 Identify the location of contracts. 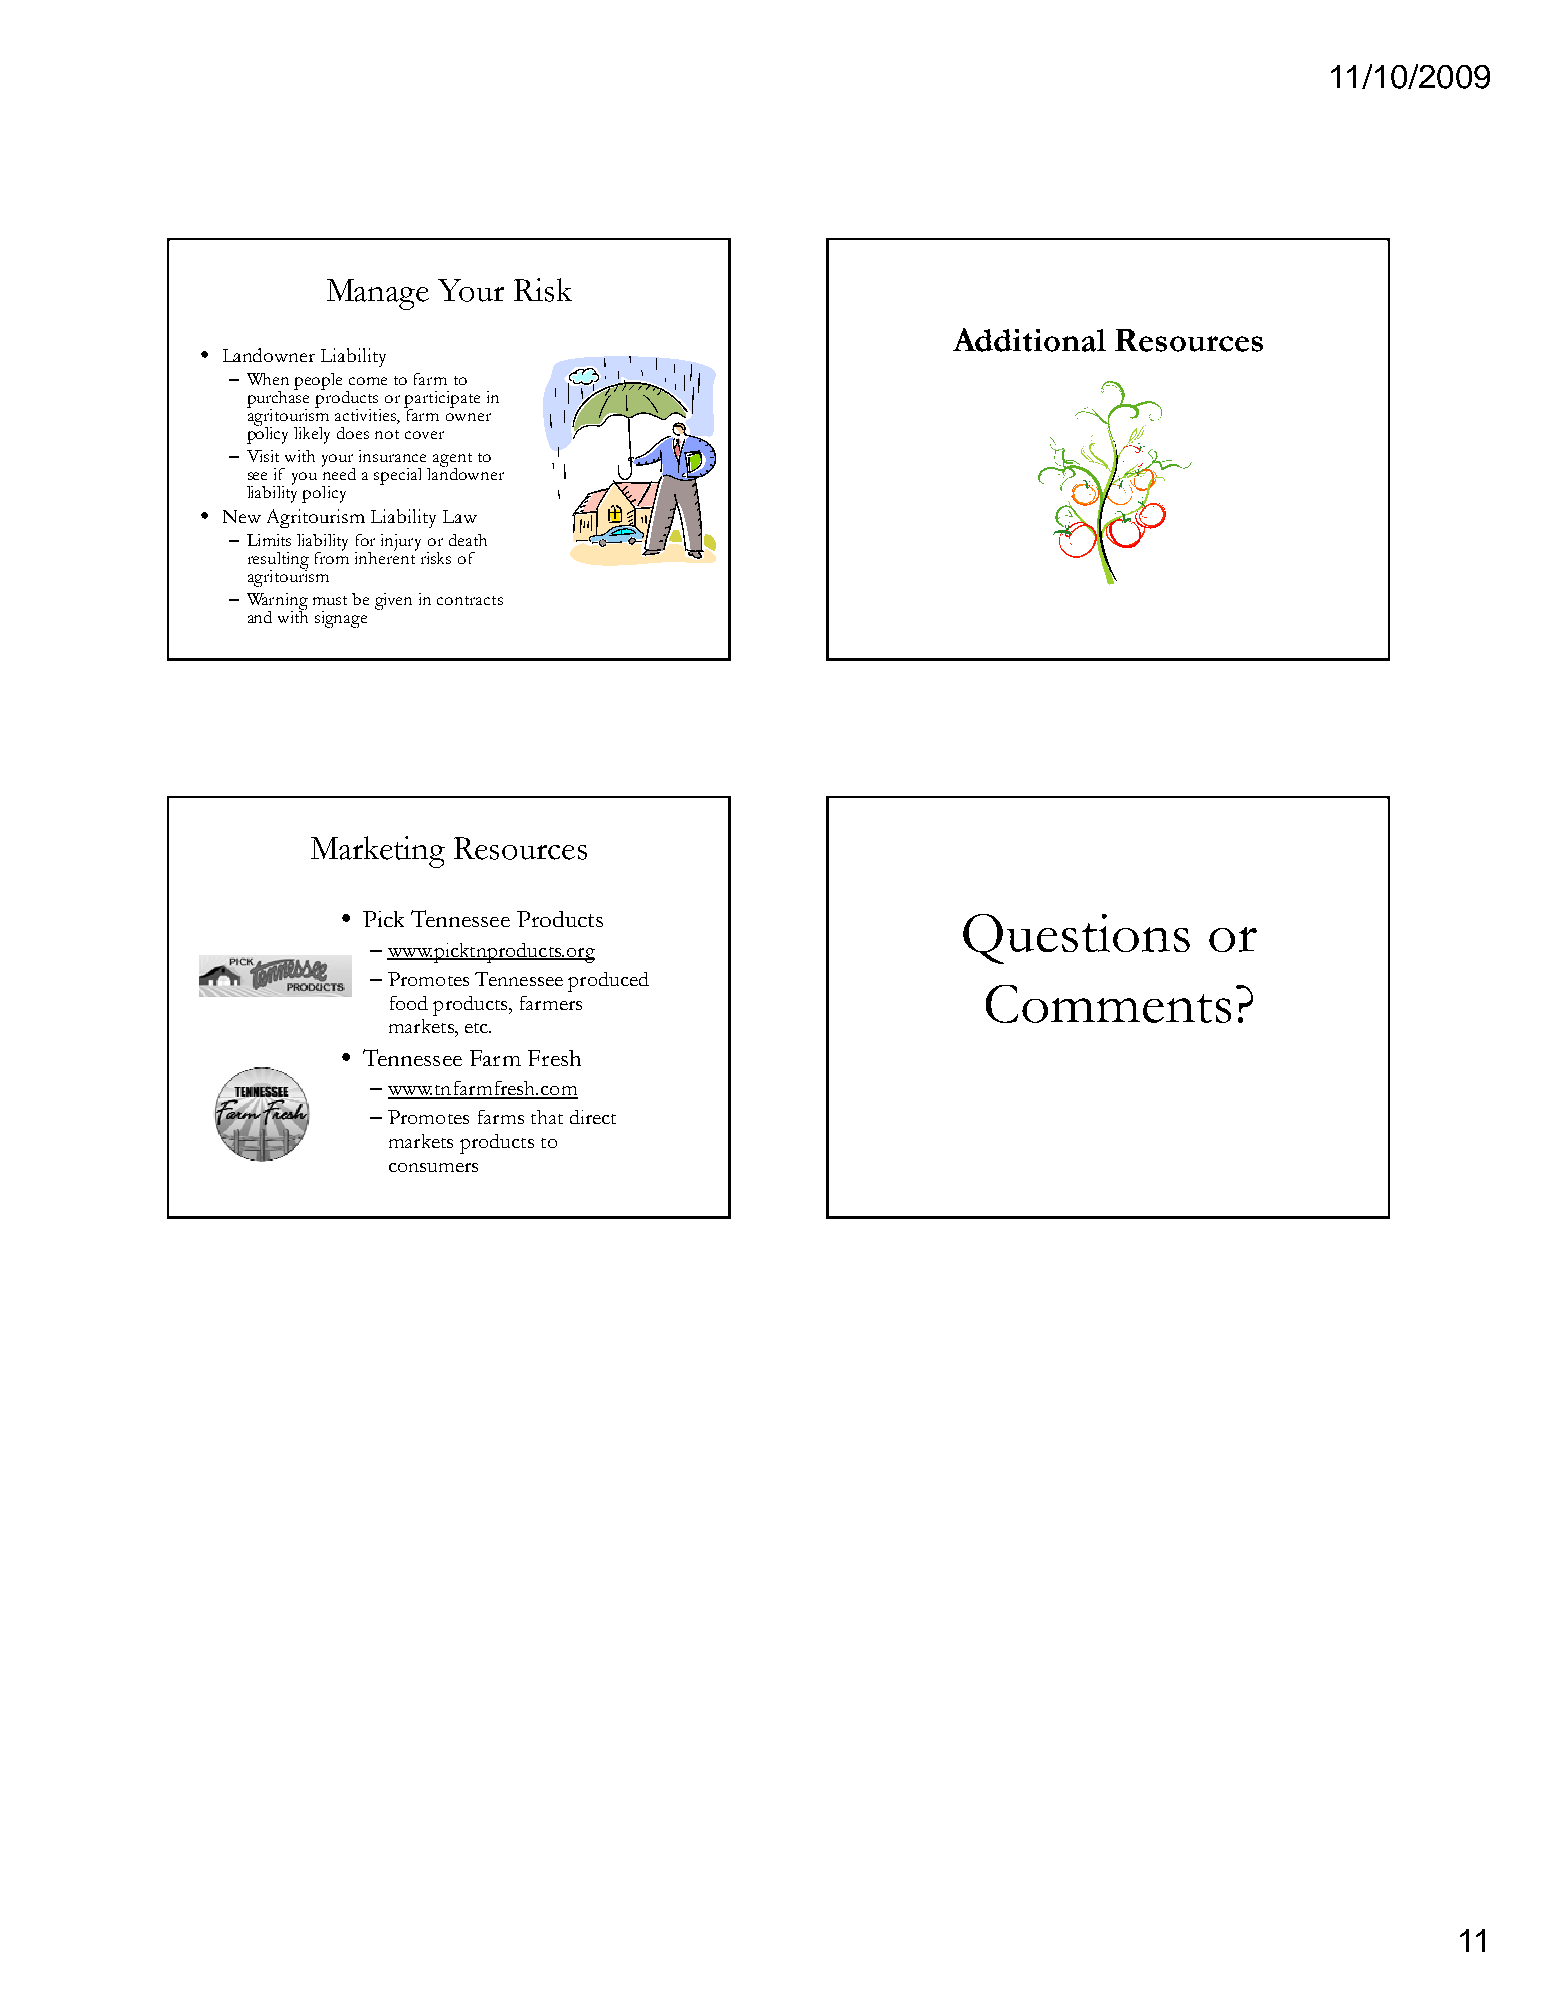
(470, 600).
